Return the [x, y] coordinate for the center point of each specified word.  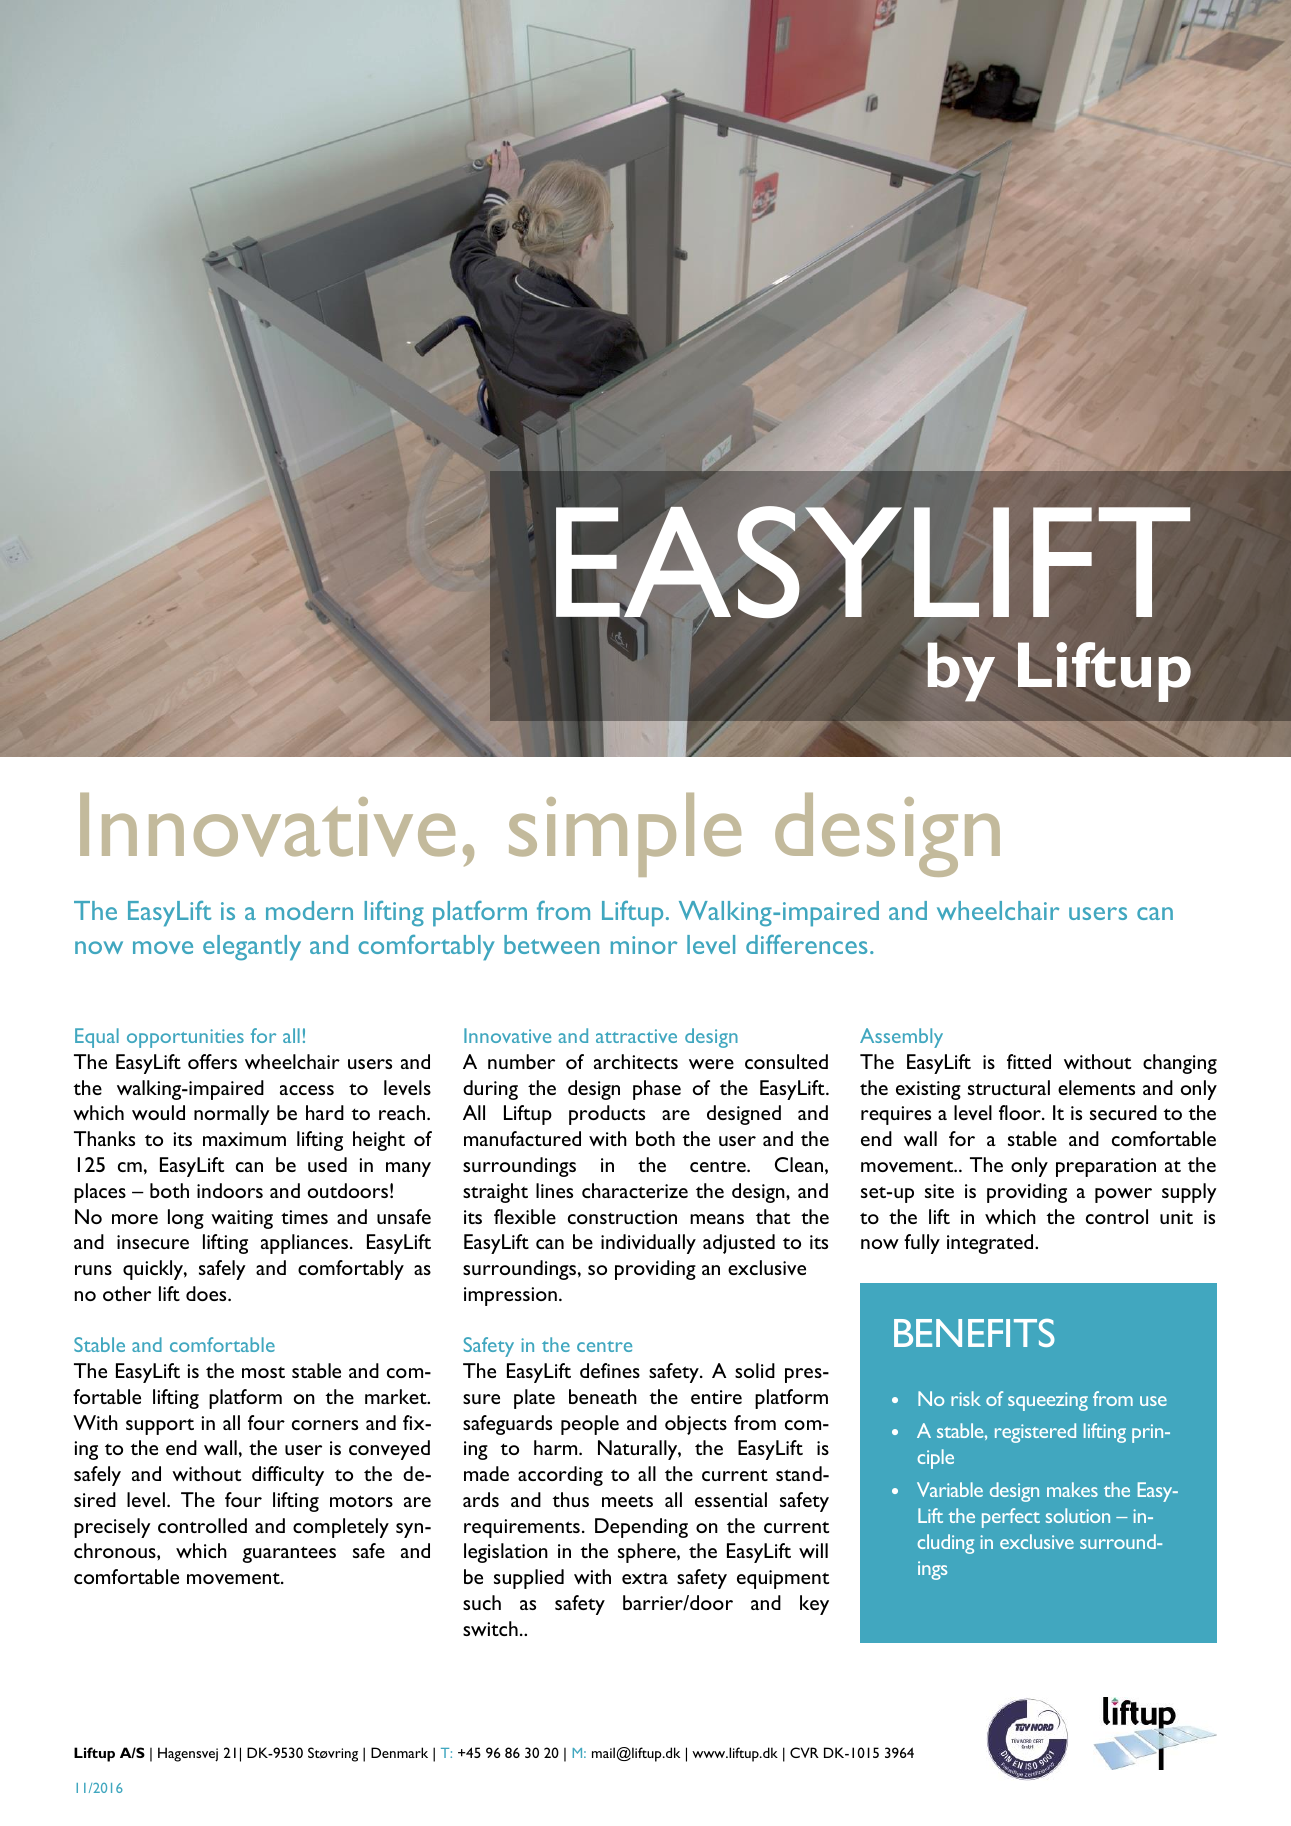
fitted [1029, 1061]
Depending [641, 1528]
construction [622, 1217]
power [1123, 1195]
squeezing [1048, 1401]
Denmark [399, 1752]
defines [610, 1370]
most [263, 1372]
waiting [242, 1219]
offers [212, 1061]
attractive [636, 1036]
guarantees [289, 1555]
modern [309, 910]
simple [625, 835]
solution [1078, 1515]
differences [806, 944]
